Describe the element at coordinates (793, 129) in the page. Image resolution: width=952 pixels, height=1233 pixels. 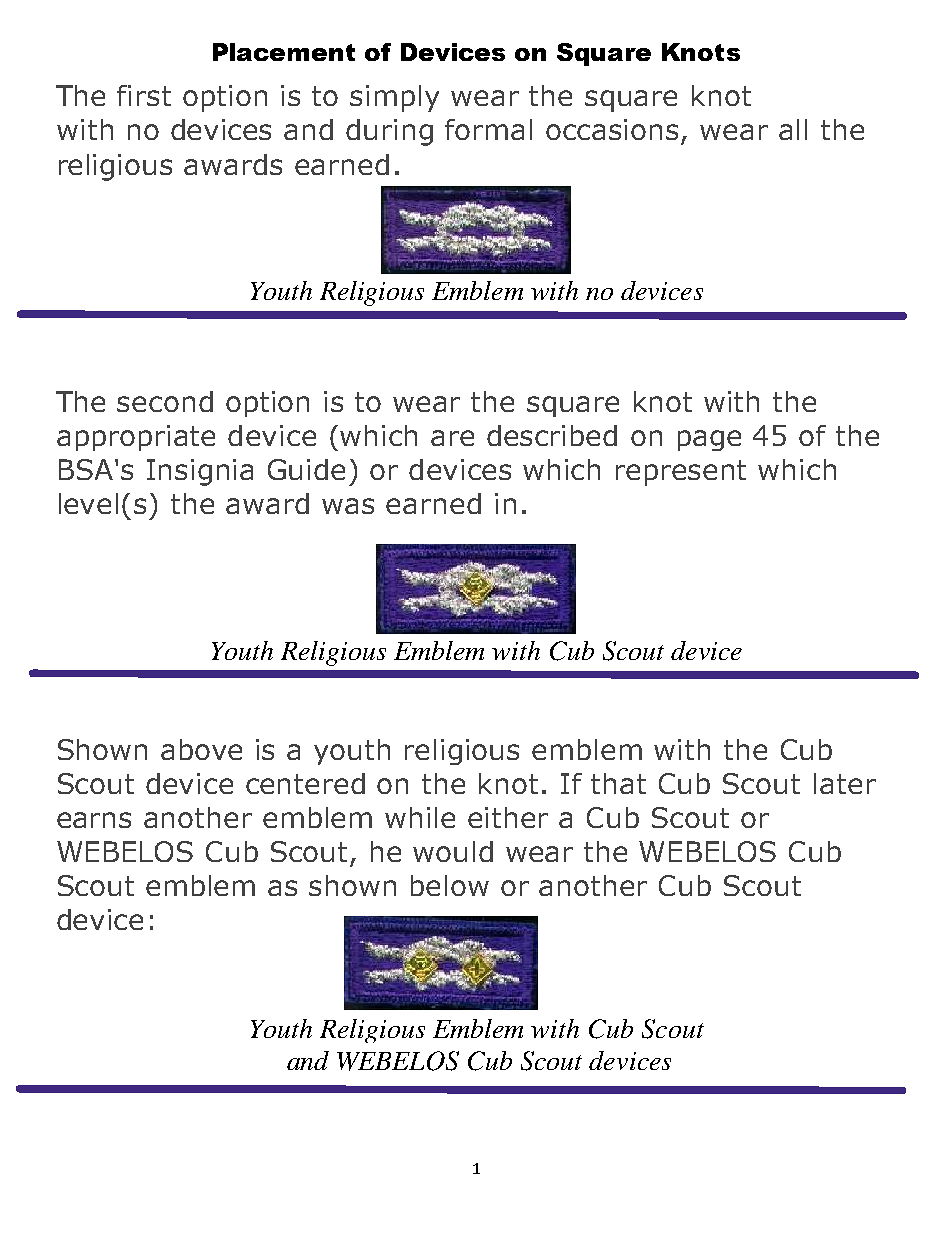
I see `all` at that location.
